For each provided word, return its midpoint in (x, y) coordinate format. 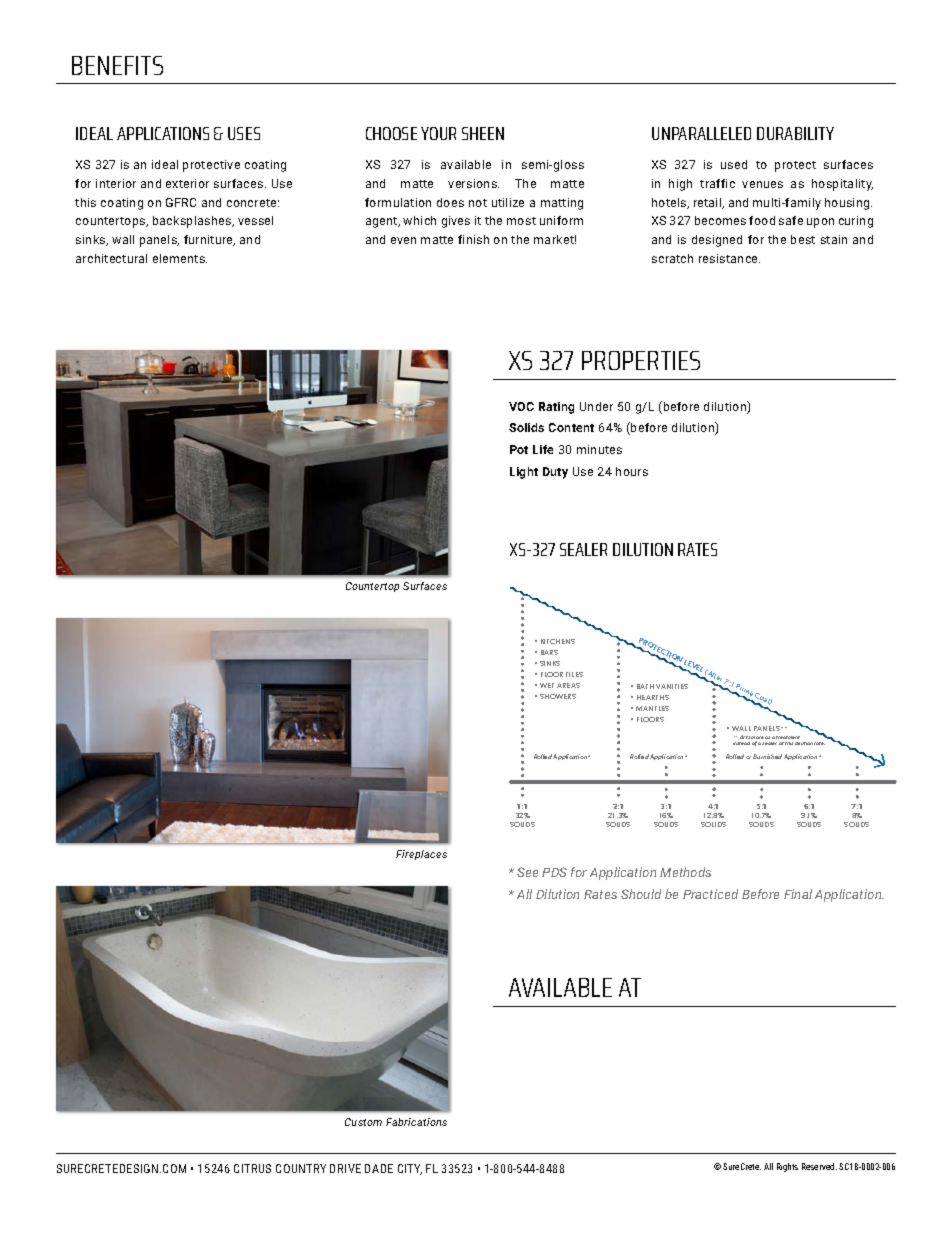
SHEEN (483, 133)
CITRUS (252, 1168)
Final (798, 894)
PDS (554, 872)
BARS (549, 652)
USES (244, 133)
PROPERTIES (641, 360)
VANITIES (672, 686)
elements (180, 258)
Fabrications (416, 1122)
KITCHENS (558, 641)
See (527, 872)
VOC (521, 406)
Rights (787, 1167)
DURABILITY (795, 133)
